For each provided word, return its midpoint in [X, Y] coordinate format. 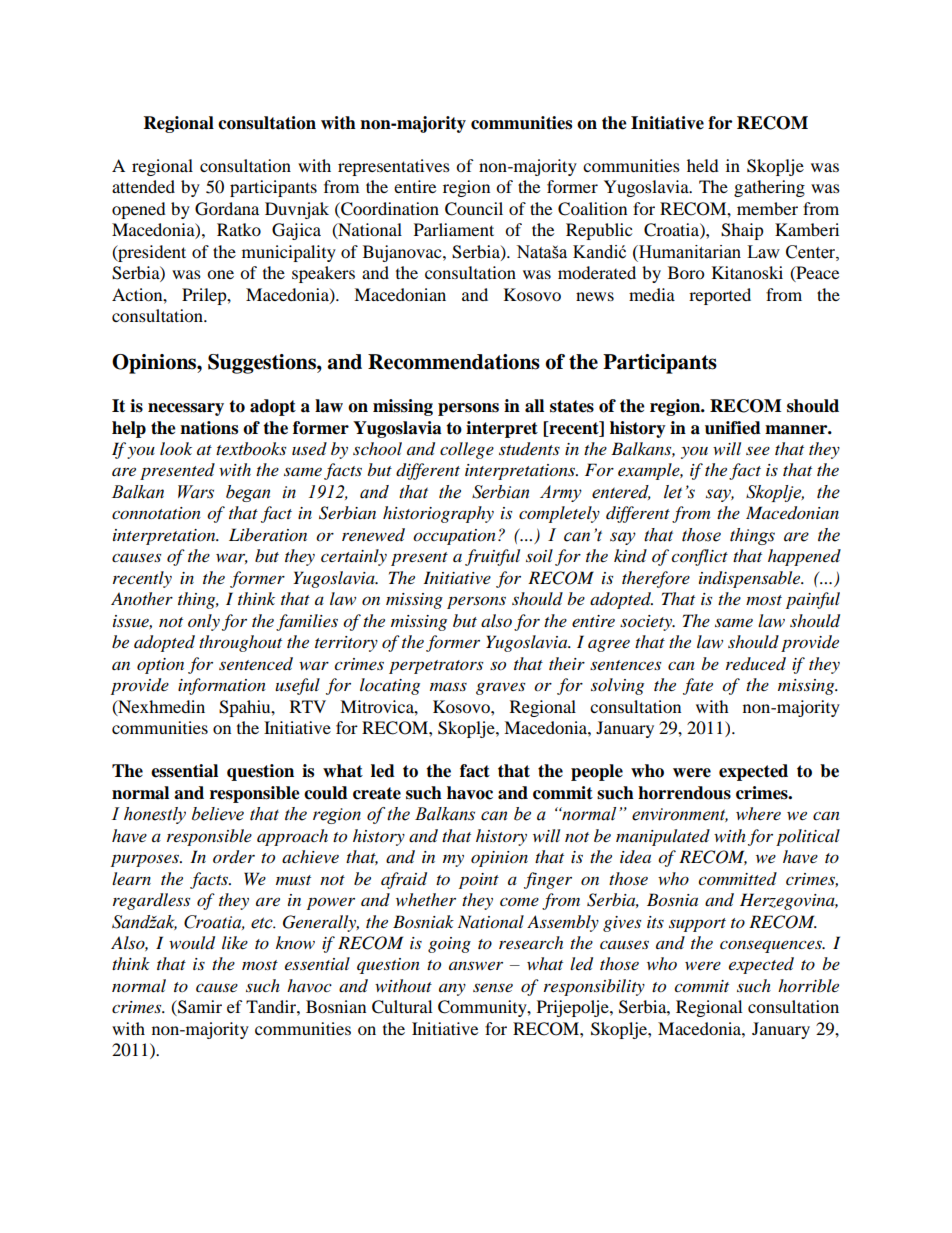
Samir [199, 1008]
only [204, 622]
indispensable [751, 579]
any [452, 990]
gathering [769, 188]
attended [143, 186]
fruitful [492, 557]
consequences [772, 946]
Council [474, 209]
